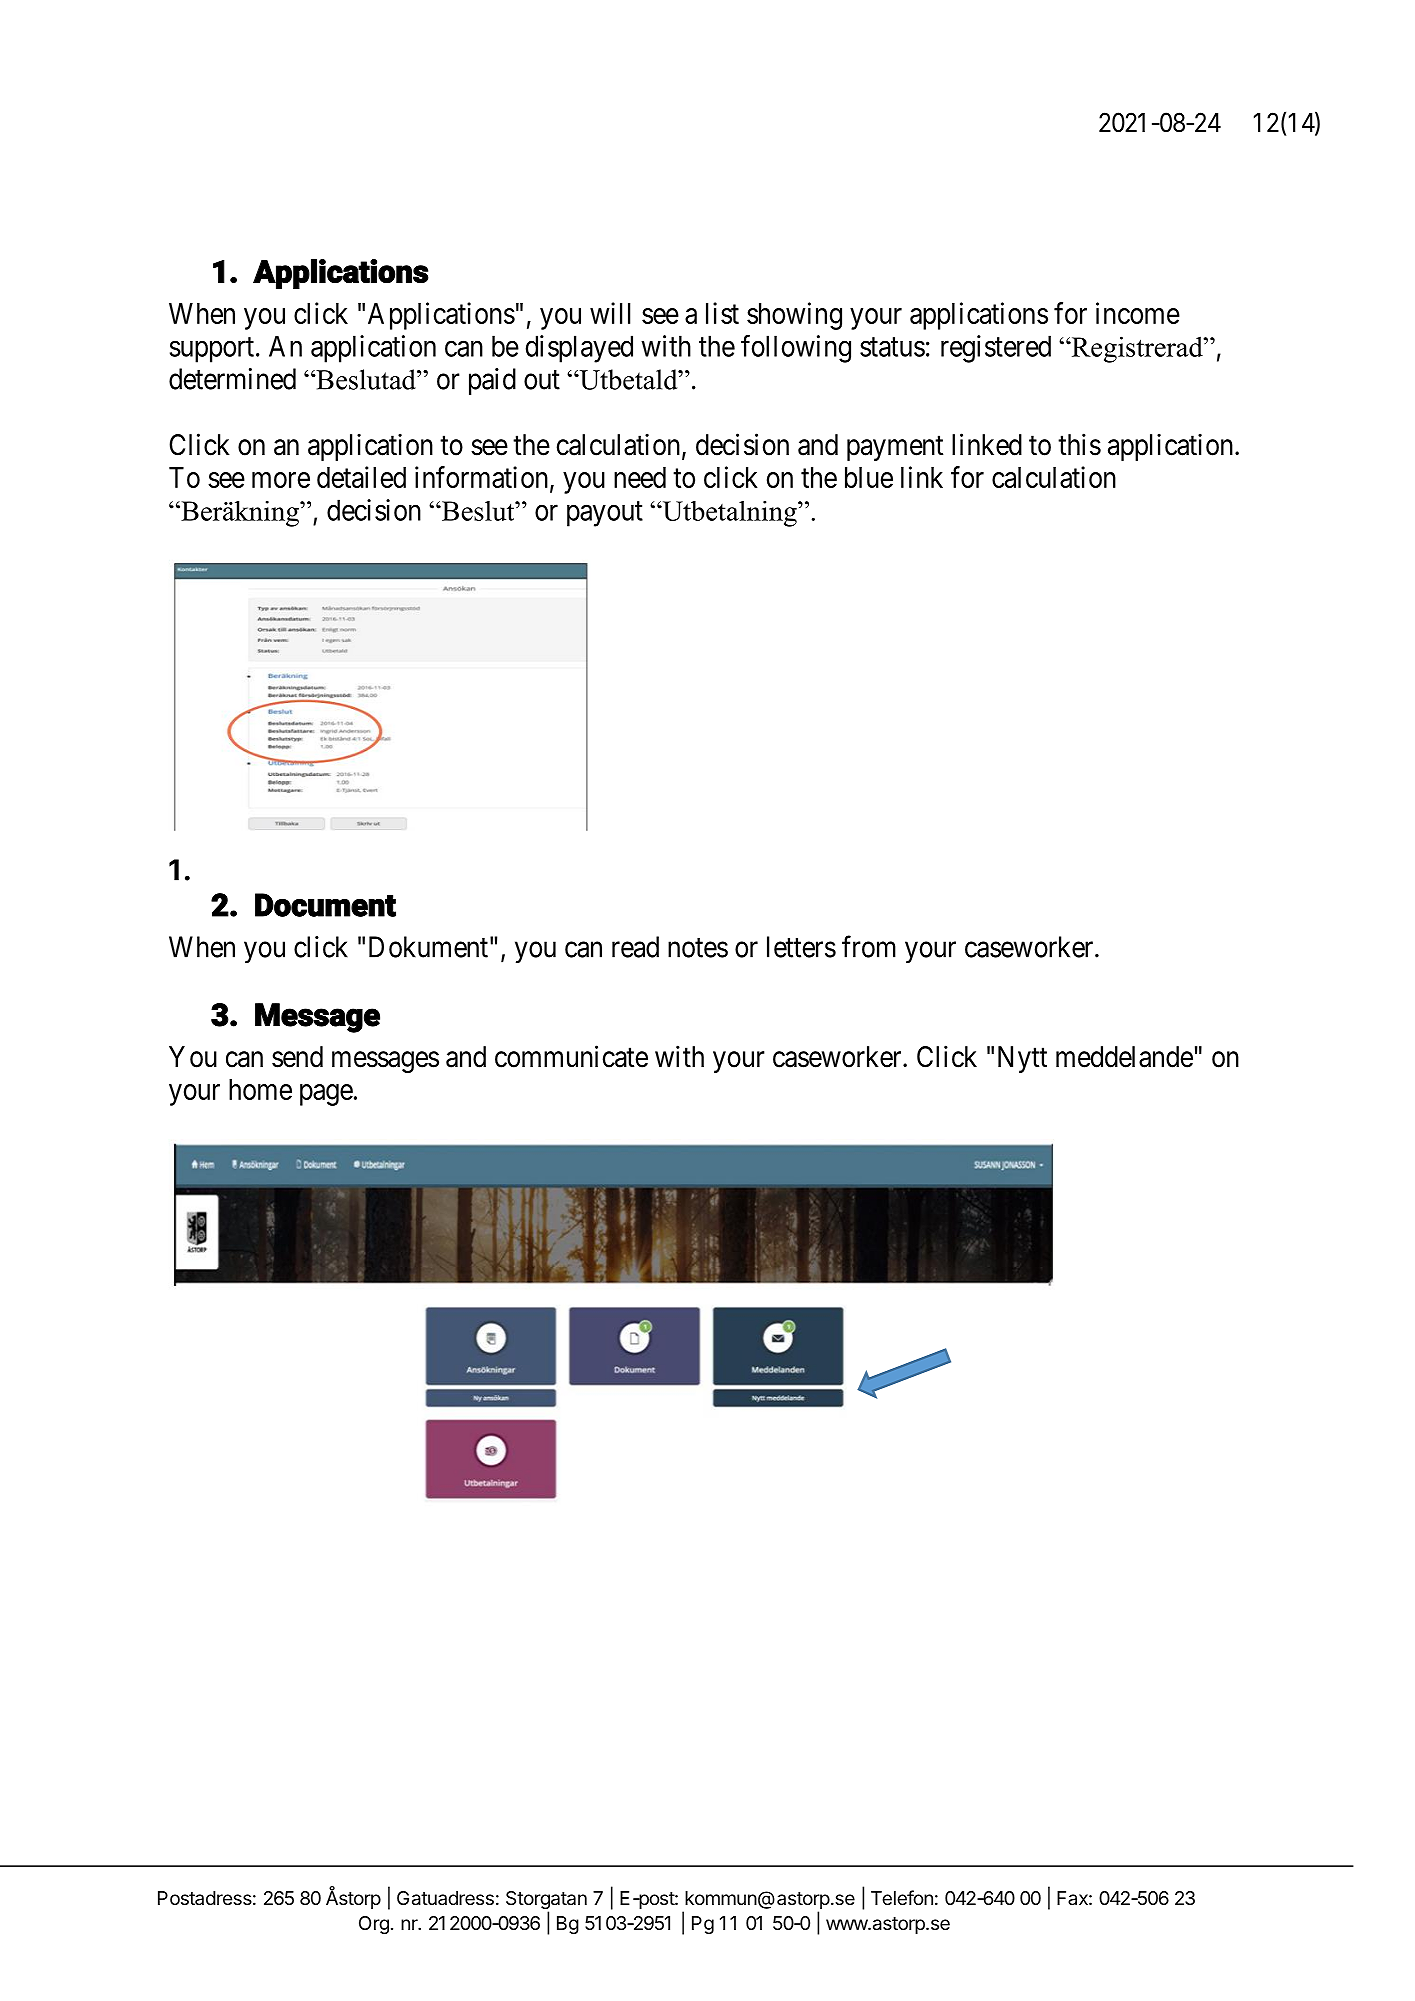 This screenshot has height=2001, width=1415. Describe the element at coordinates (232, 379) in the screenshot. I see `determined` at that location.
